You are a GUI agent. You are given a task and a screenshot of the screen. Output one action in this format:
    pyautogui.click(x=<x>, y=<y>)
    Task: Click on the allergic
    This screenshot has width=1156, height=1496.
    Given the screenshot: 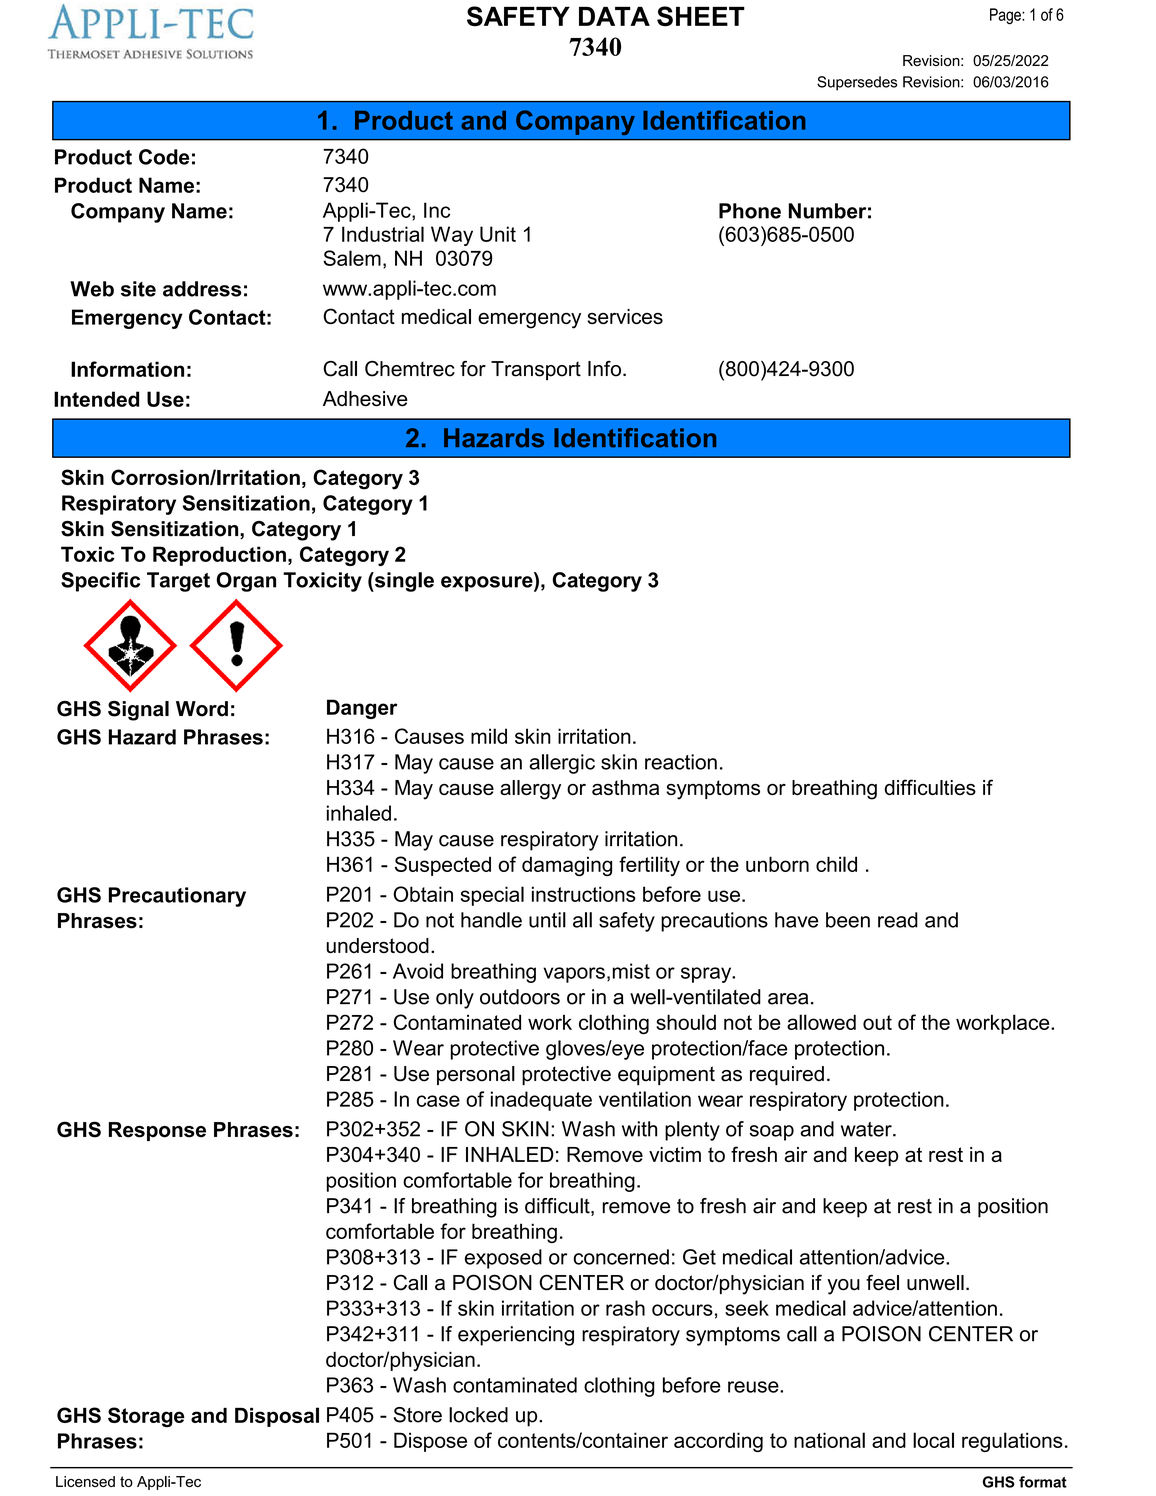 What is the action you would take?
    pyautogui.click(x=562, y=764)
